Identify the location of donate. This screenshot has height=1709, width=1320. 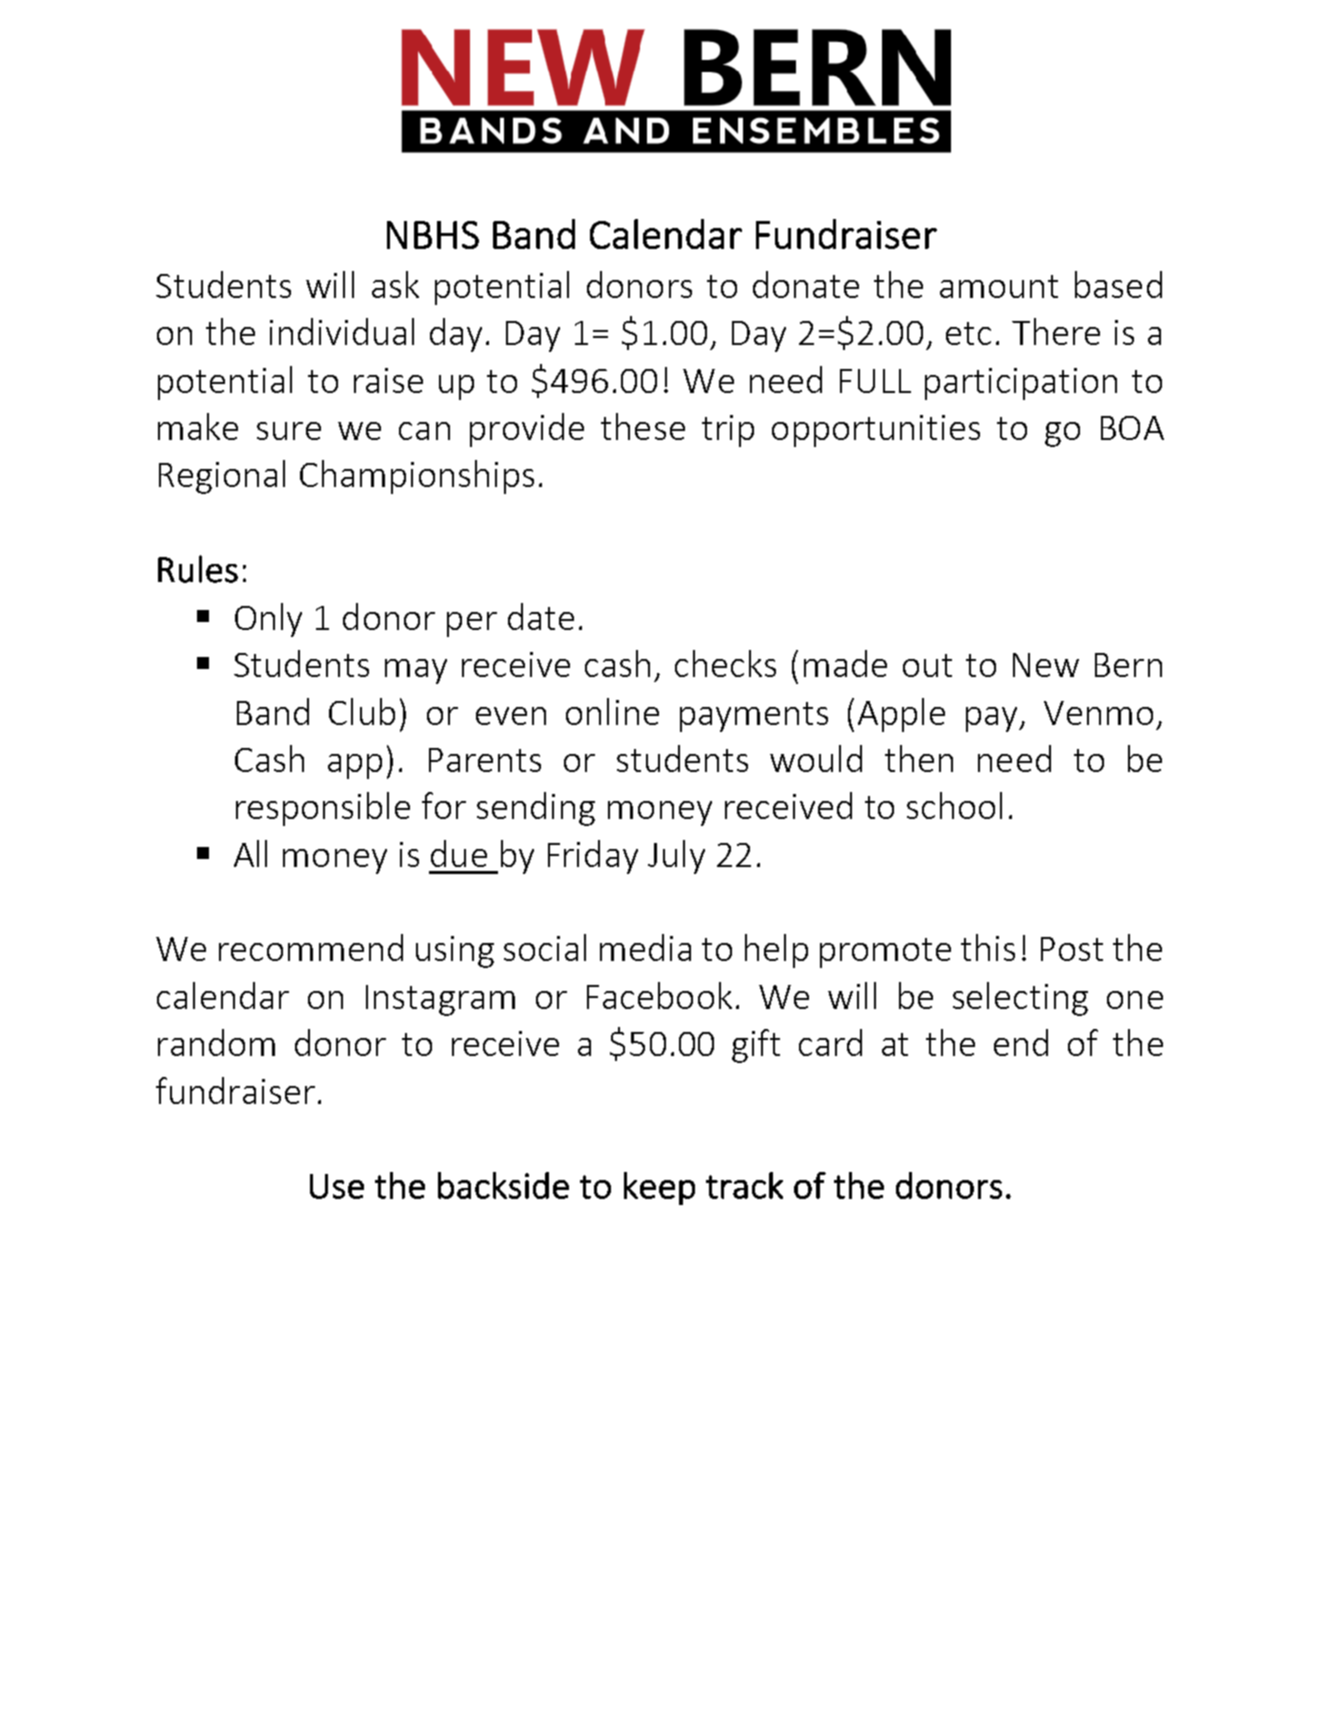
(806, 284).
